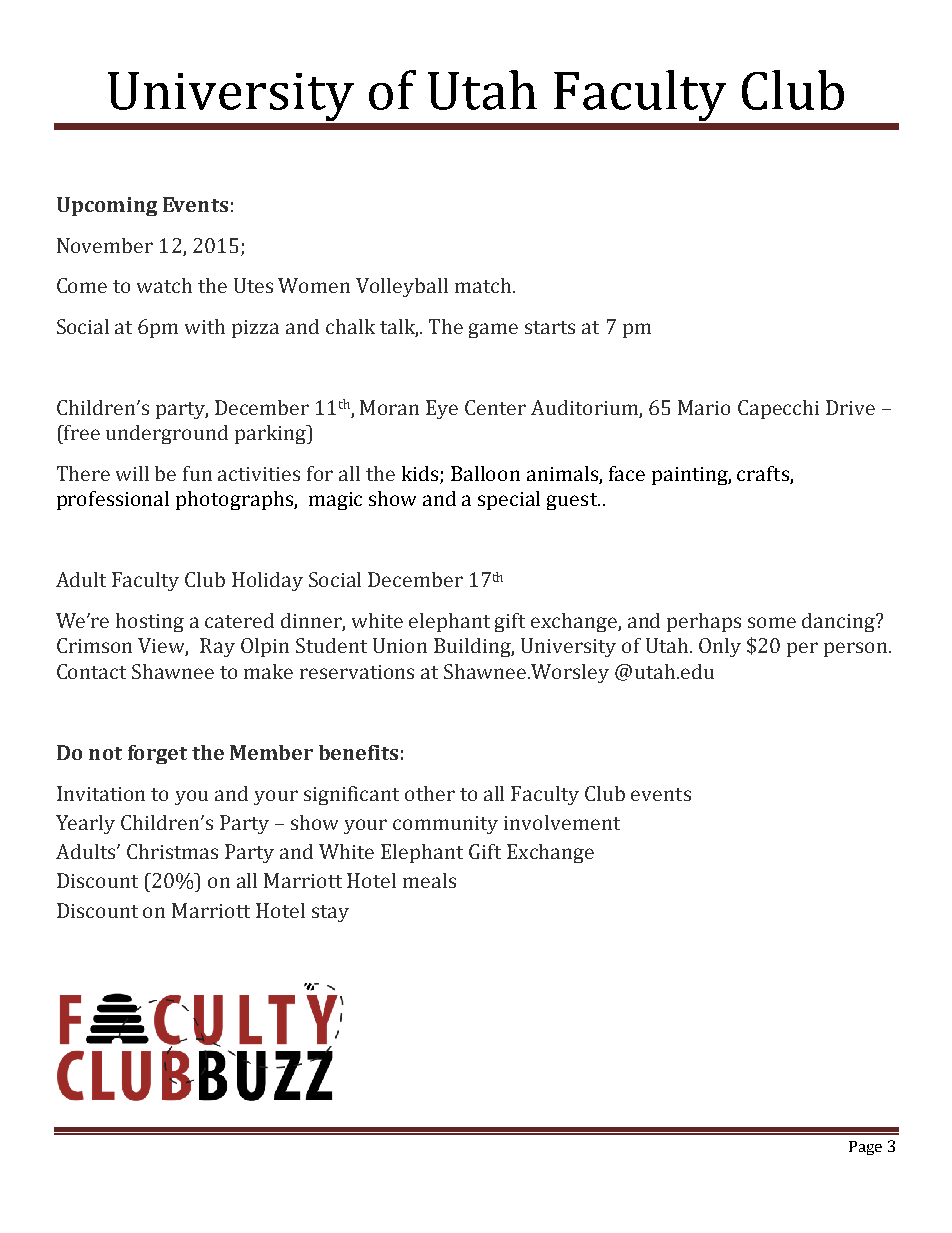 The image size is (952, 1233). I want to click on stay, so click(330, 913).
